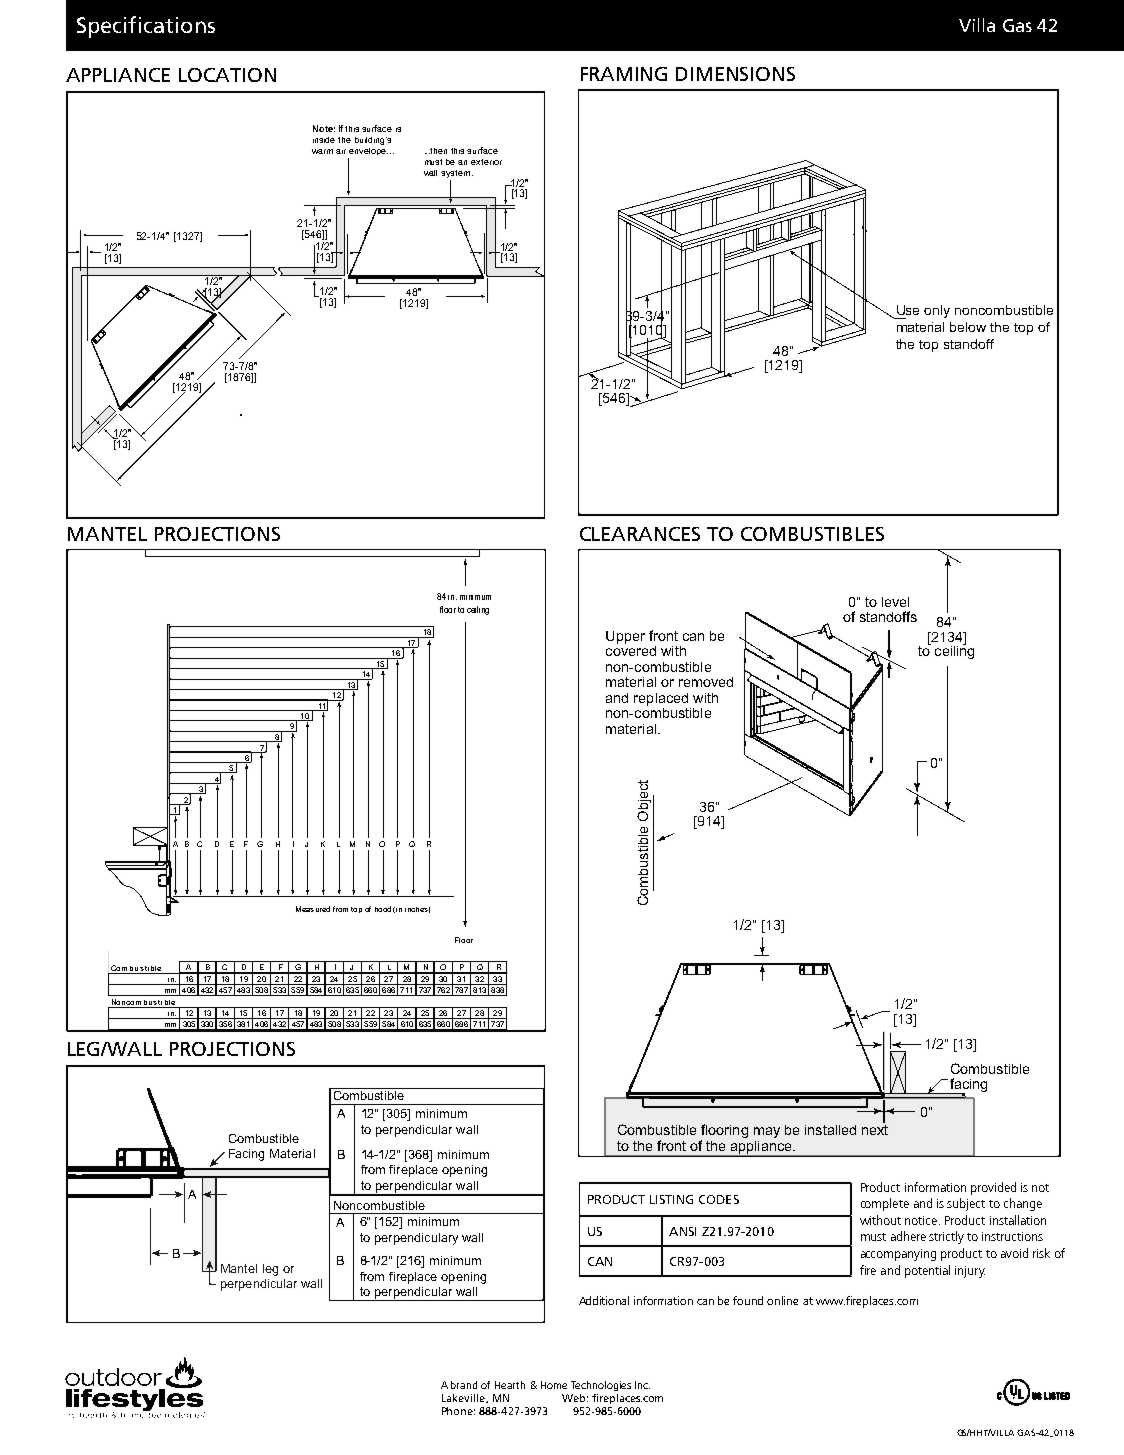  I want to click on CLEARANCES, so click(640, 534).
